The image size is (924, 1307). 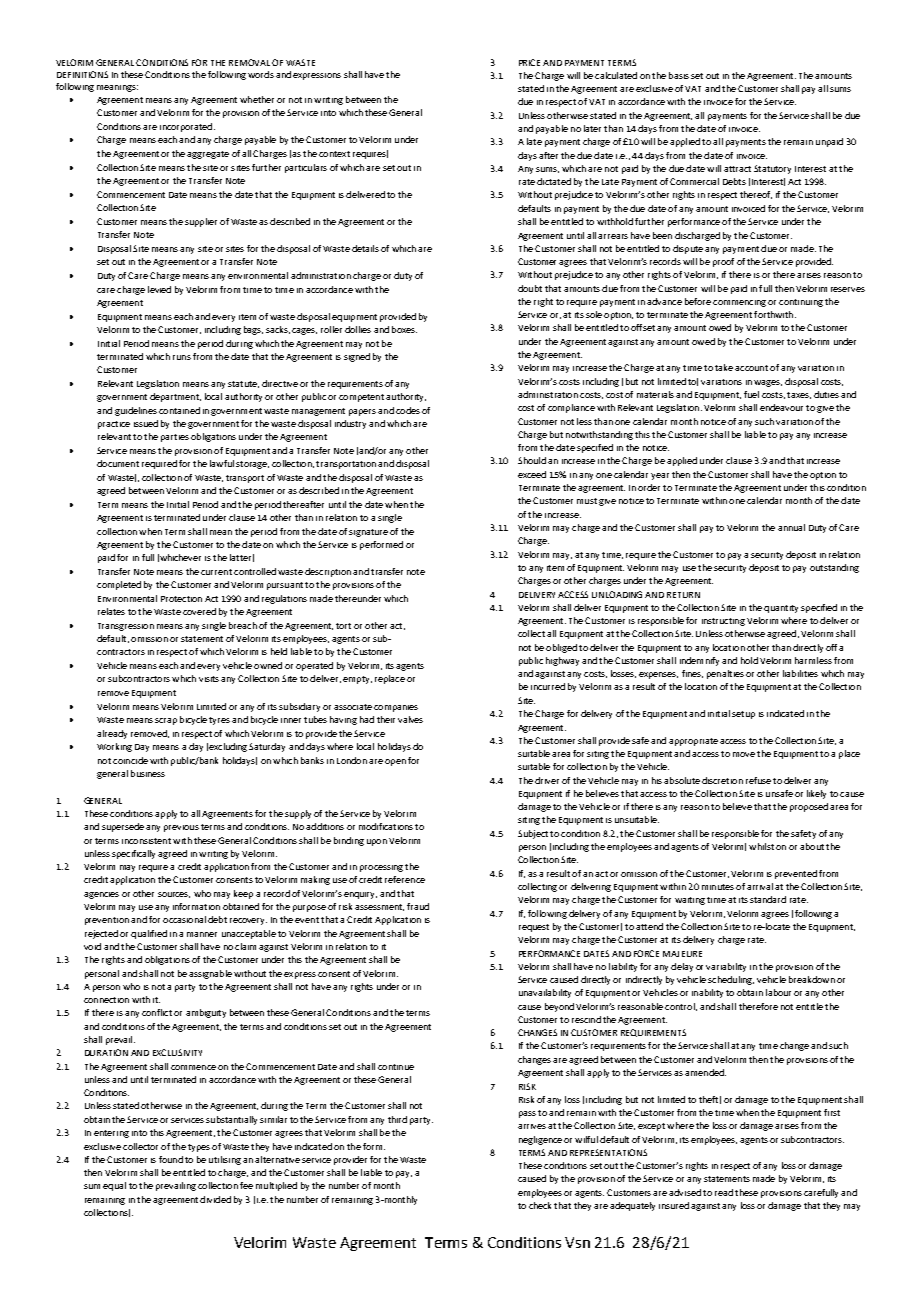 What do you see at coordinates (171, 1159) in the screenshot?
I see `found` at bounding box center [171, 1159].
